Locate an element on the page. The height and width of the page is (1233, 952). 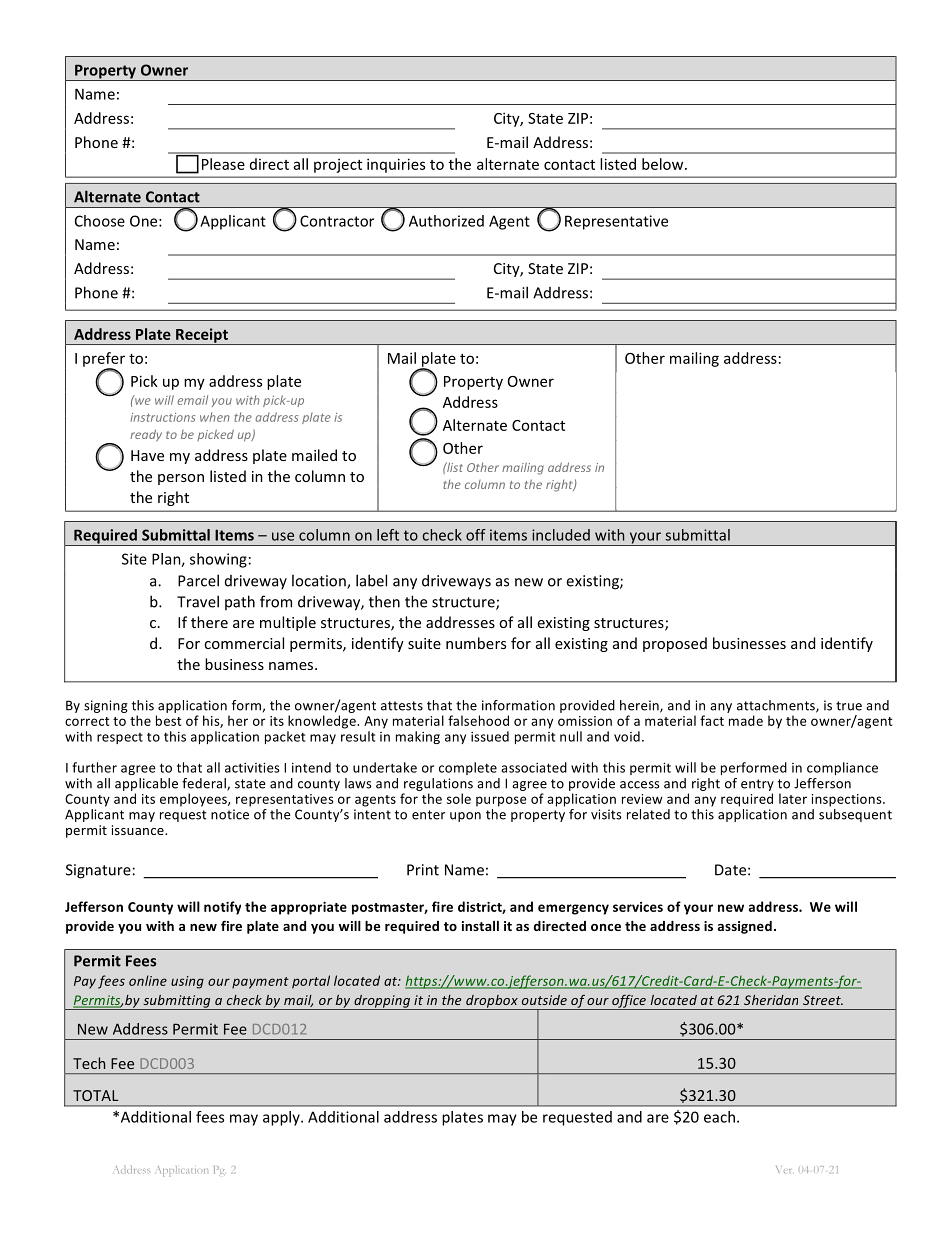
apply is located at coordinates (282, 1118).
